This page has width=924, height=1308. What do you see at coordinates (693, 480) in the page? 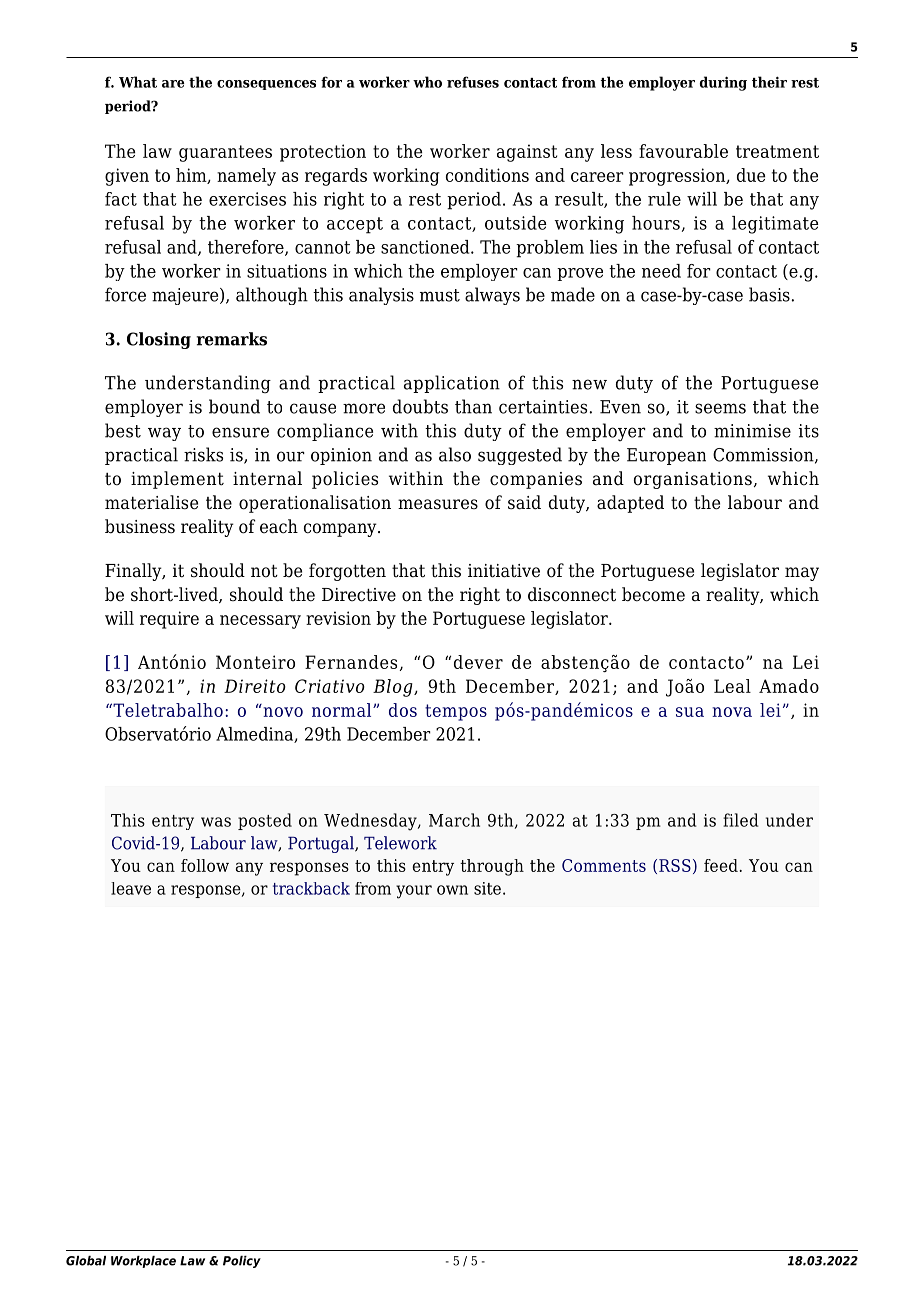
I see `organisations` at bounding box center [693, 480].
